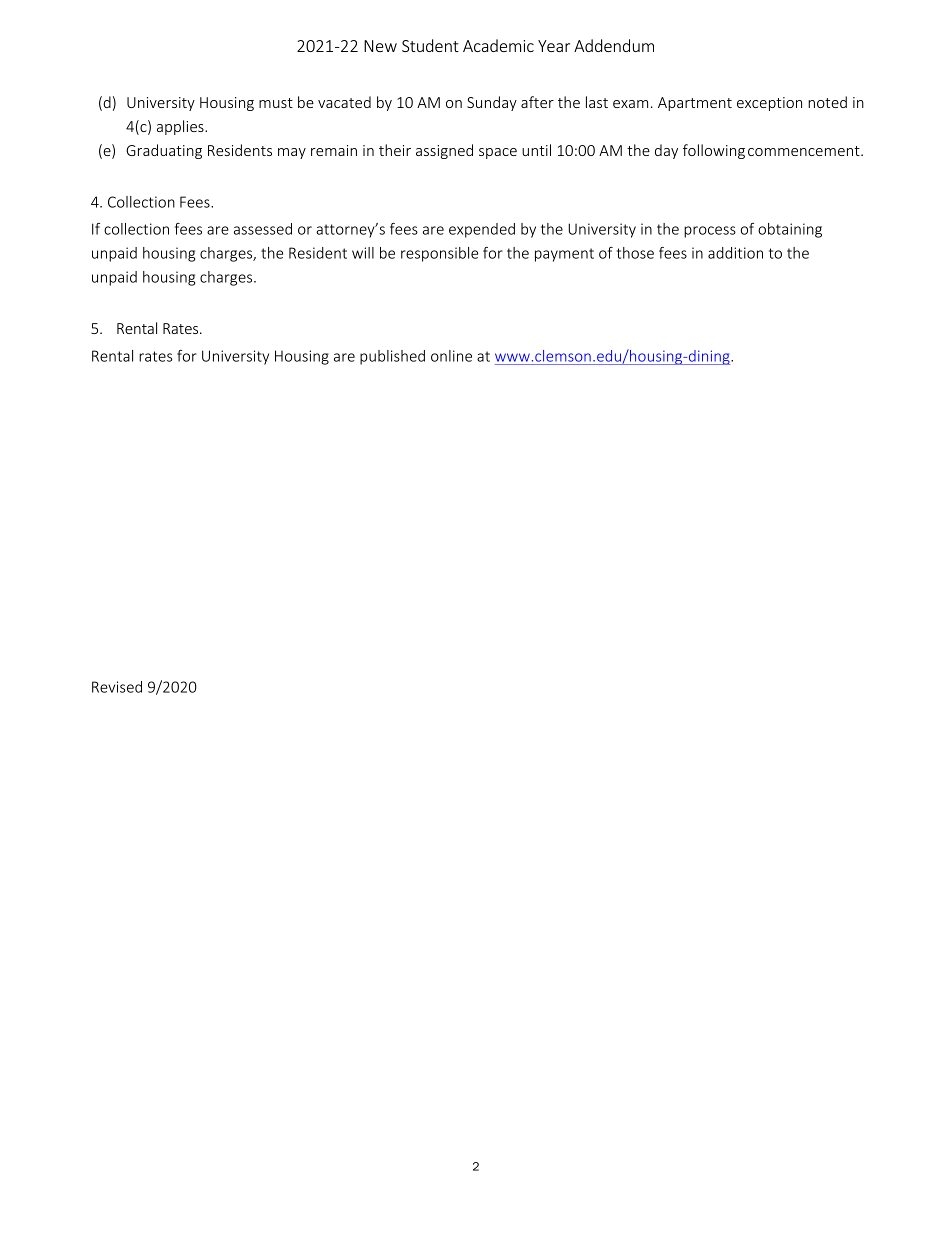  What do you see at coordinates (735, 253) in the screenshot?
I see `addition` at bounding box center [735, 253].
